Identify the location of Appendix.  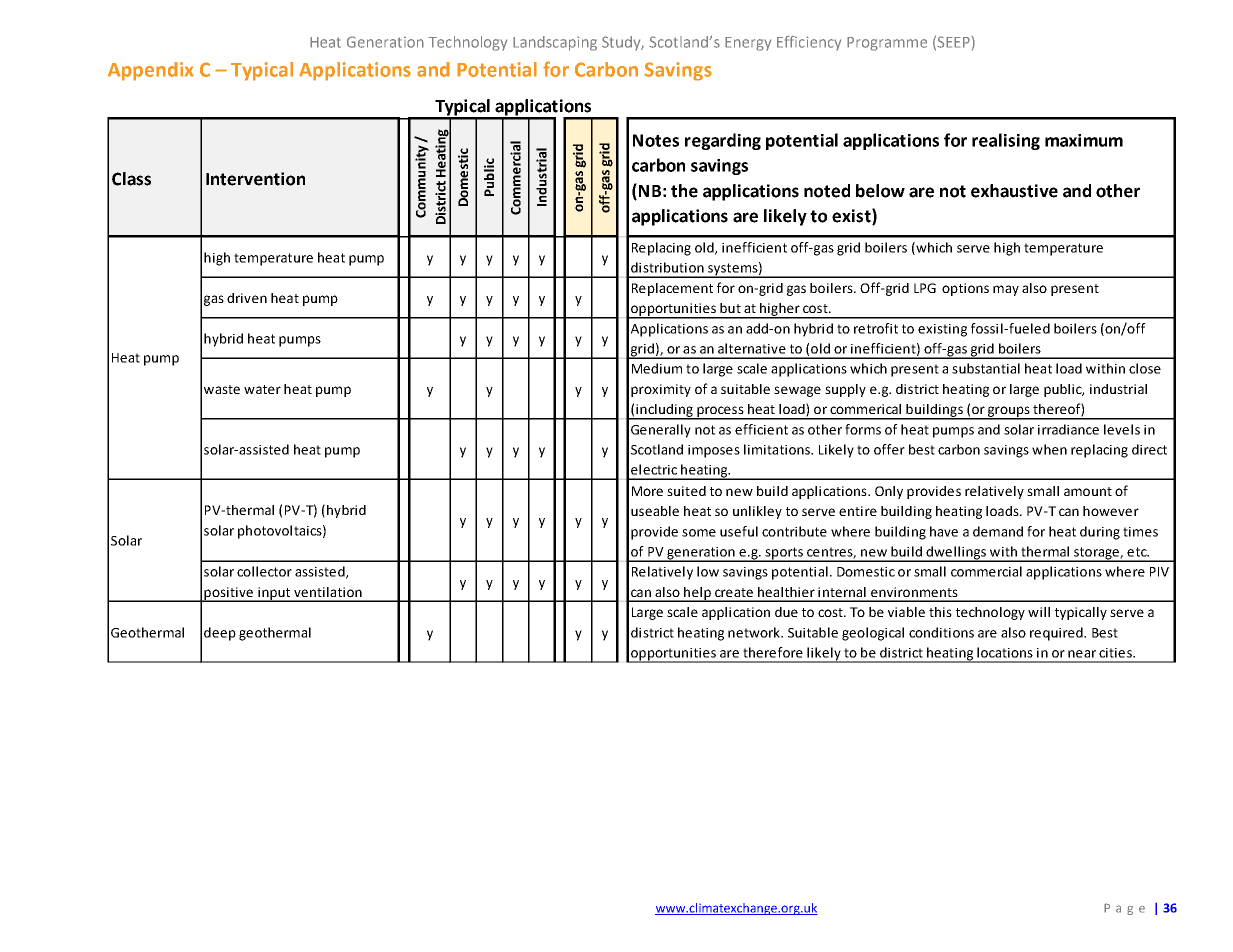
(151, 71).
